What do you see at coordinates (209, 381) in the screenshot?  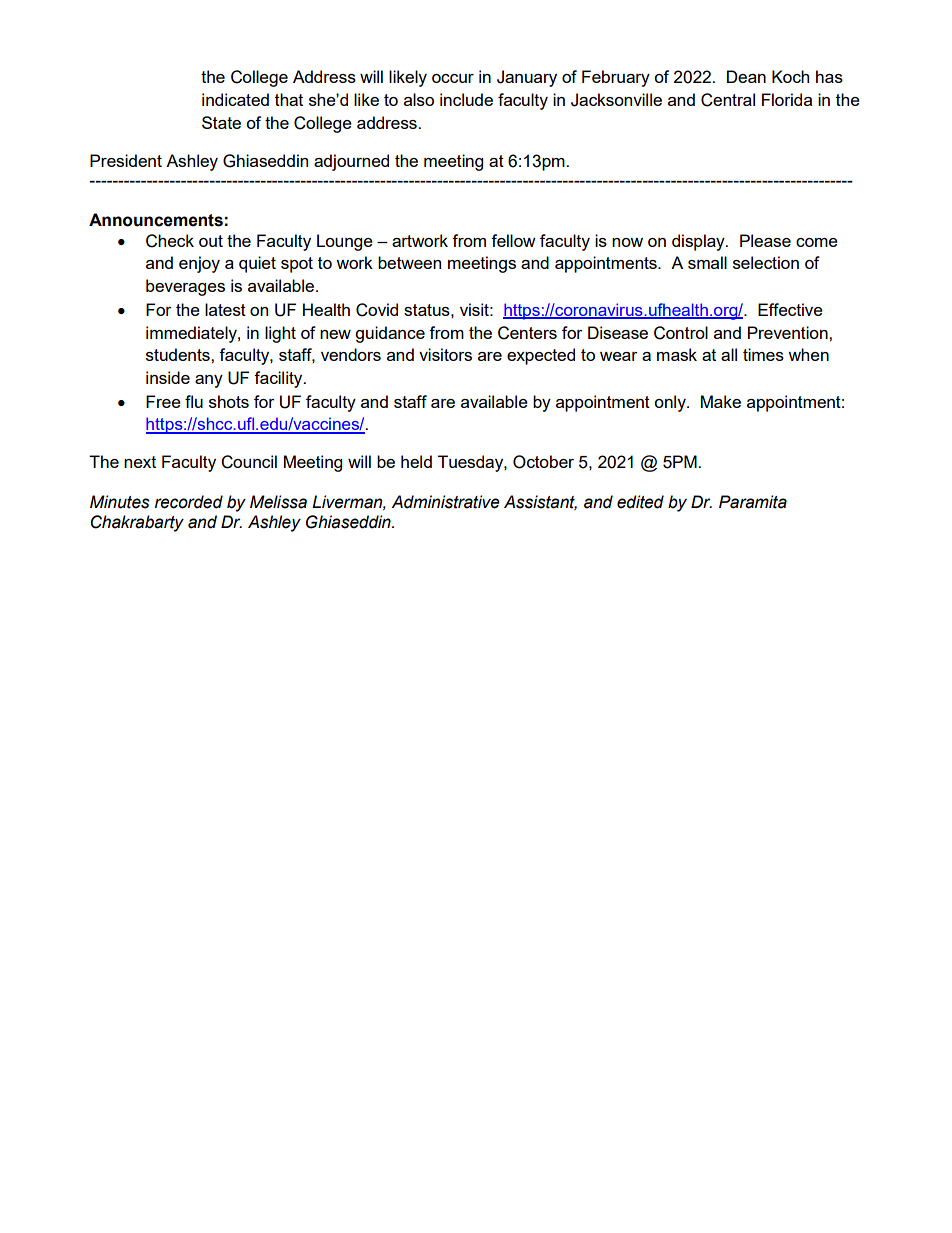 I see `any` at bounding box center [209, 381].
